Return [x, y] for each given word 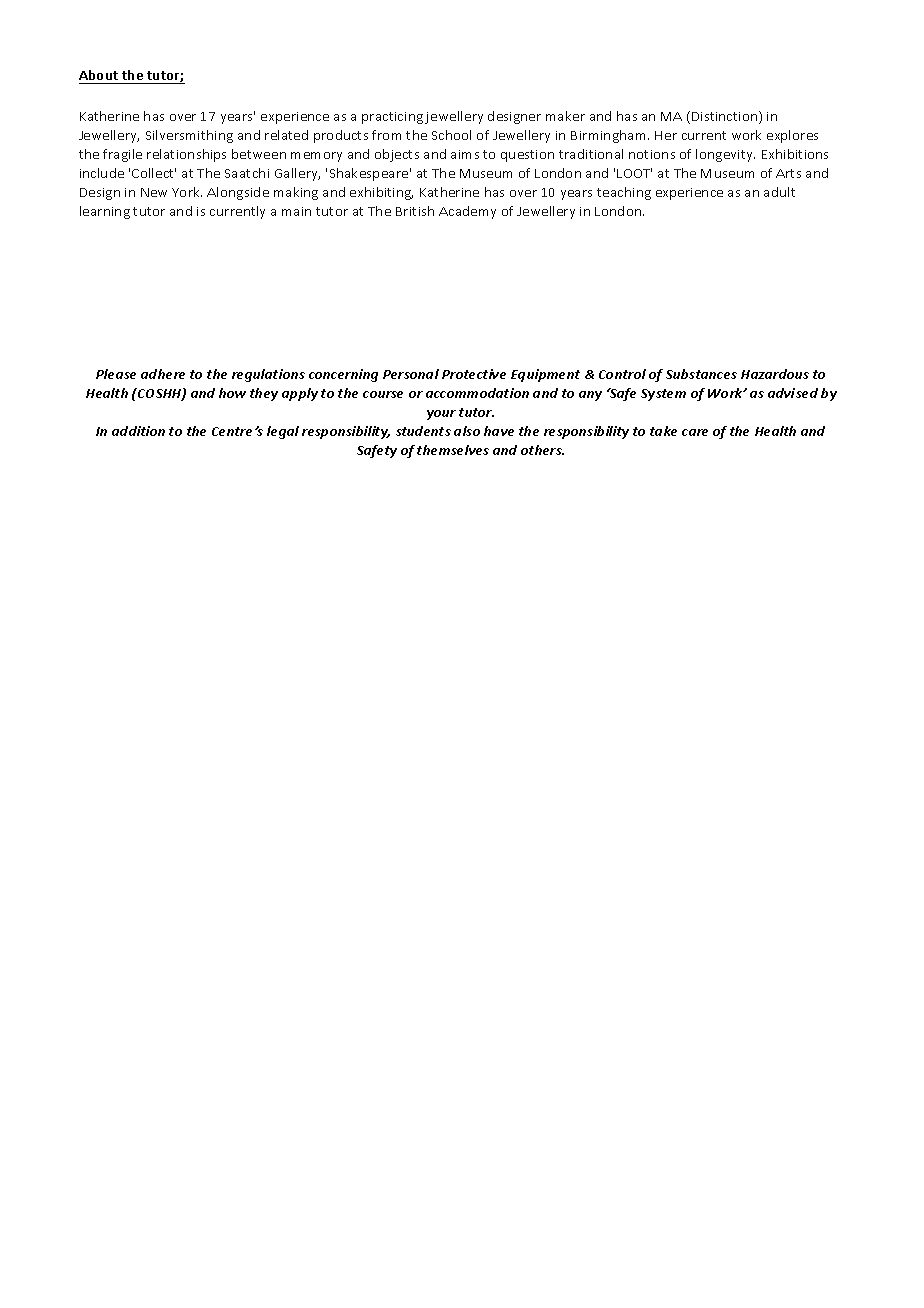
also [467, 431]
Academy [467, 212]
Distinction [726, 117]
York [187, 192]
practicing [392, 118]
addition [138, 431]
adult [779, 192]
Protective [474, 374]
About [100, 77]
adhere [163, 374]
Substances [701, 374]
